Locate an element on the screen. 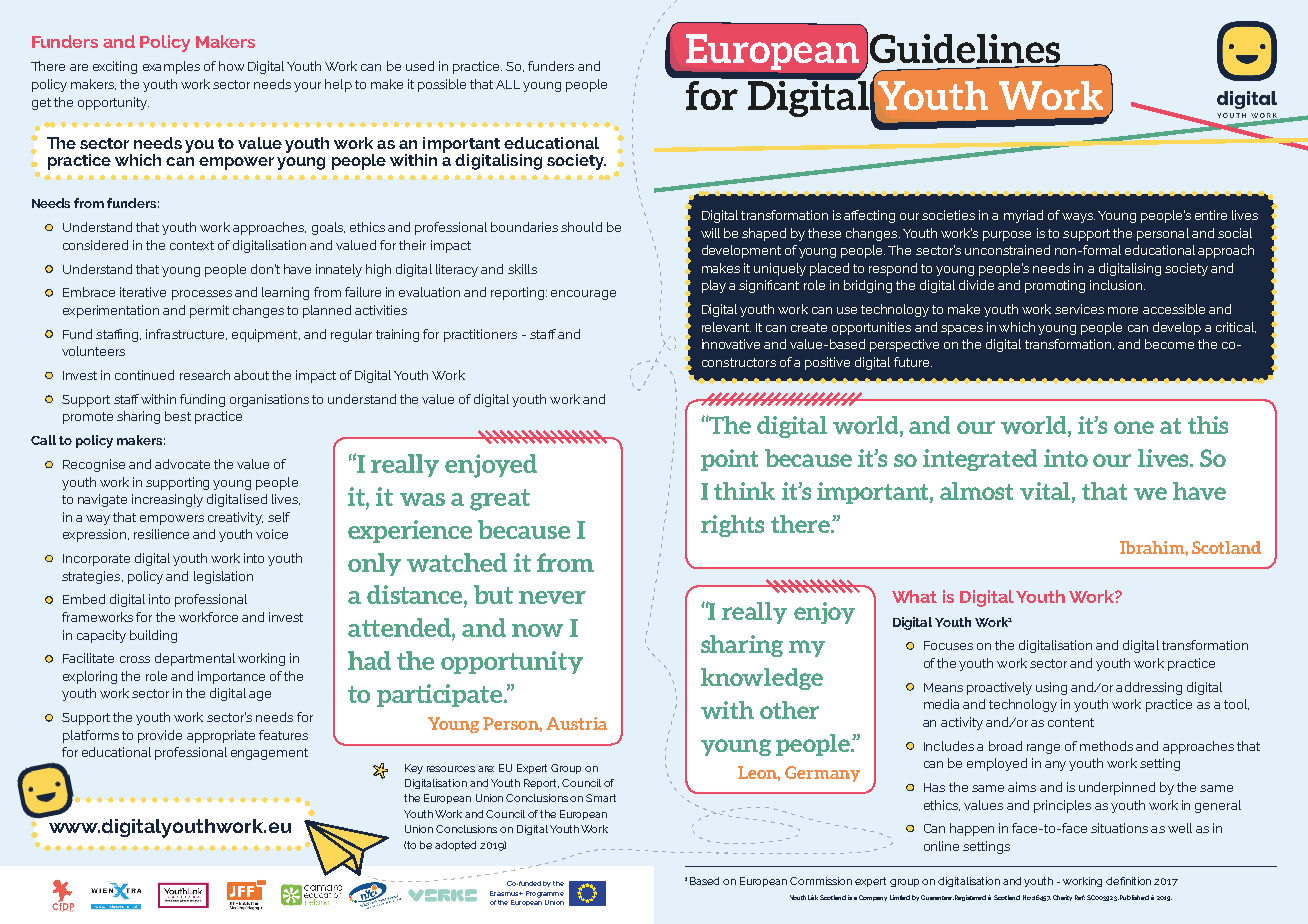  almost is located at coordinates (976, 491).
